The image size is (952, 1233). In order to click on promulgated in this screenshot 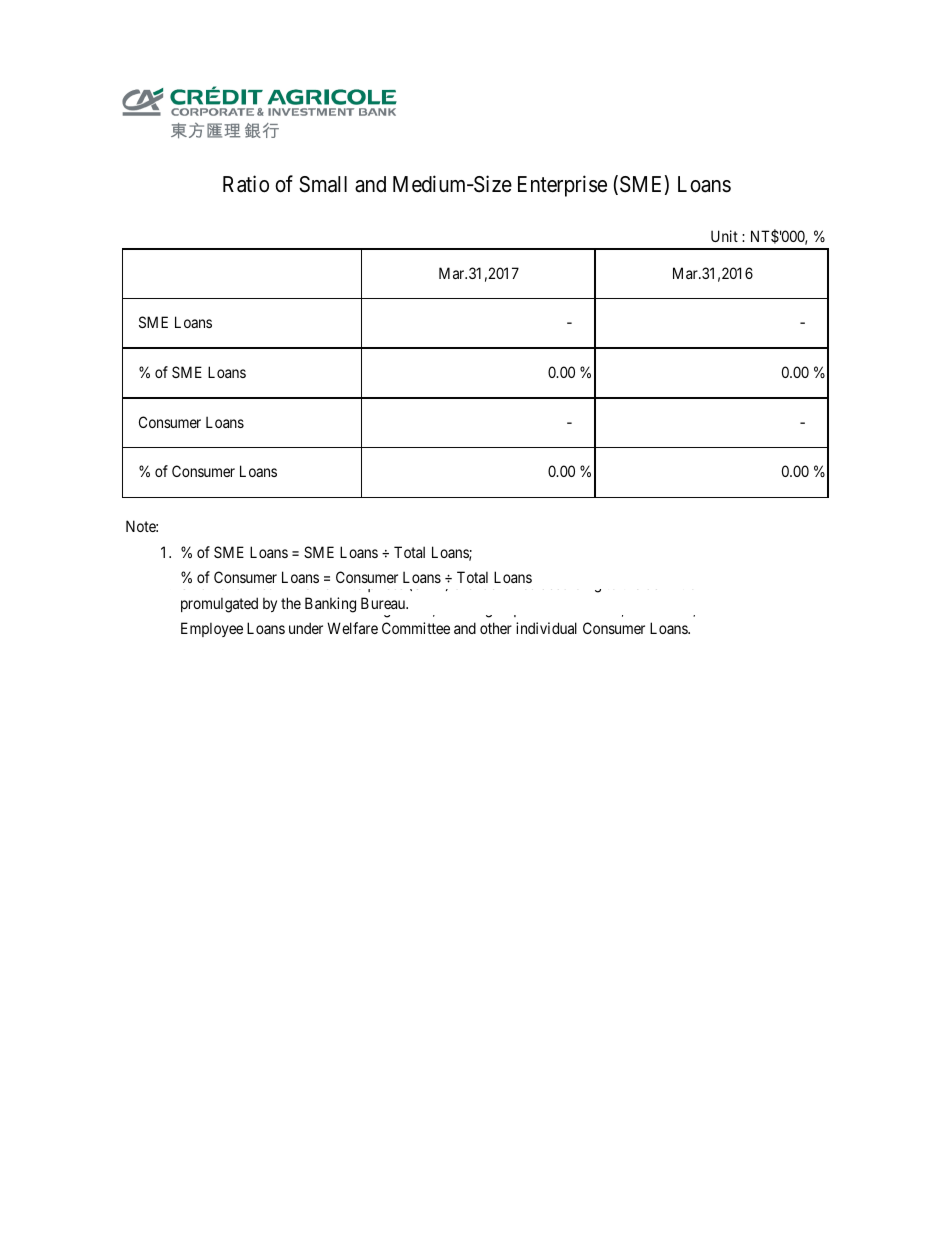, I will do `click(219, 605)`.
